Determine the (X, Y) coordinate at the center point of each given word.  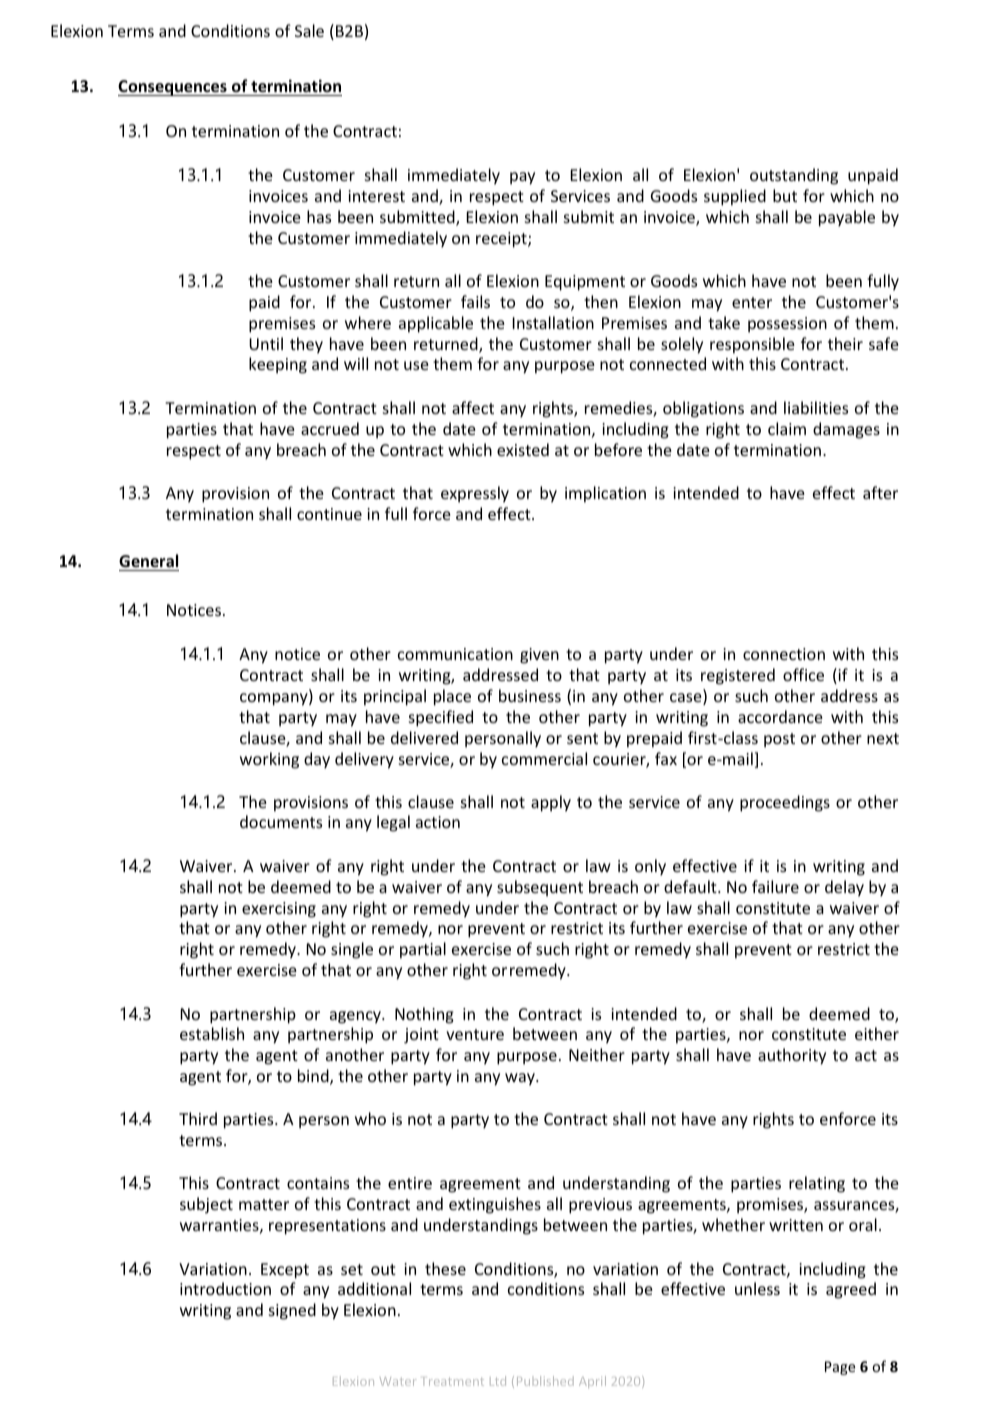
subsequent (540, 888)
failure (775, 886)
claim (787, 428)
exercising (279, 910)
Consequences (173, 88)
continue (329, 514)
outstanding (794, 176)
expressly (475, 494)
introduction (225, 1288)
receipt (502, 240)
